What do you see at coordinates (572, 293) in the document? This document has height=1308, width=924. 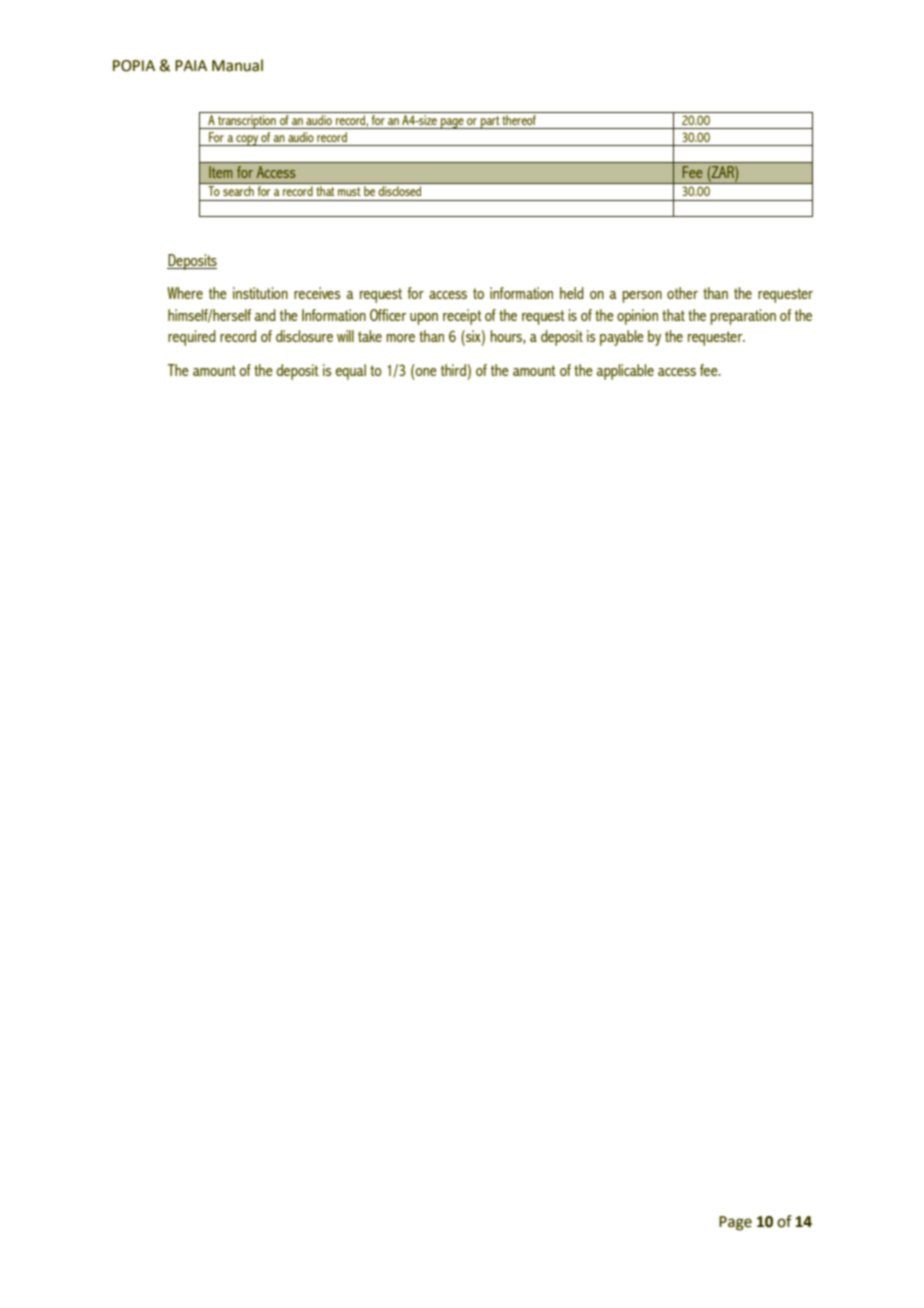 I see `held` at bounding box center [572, 293].
